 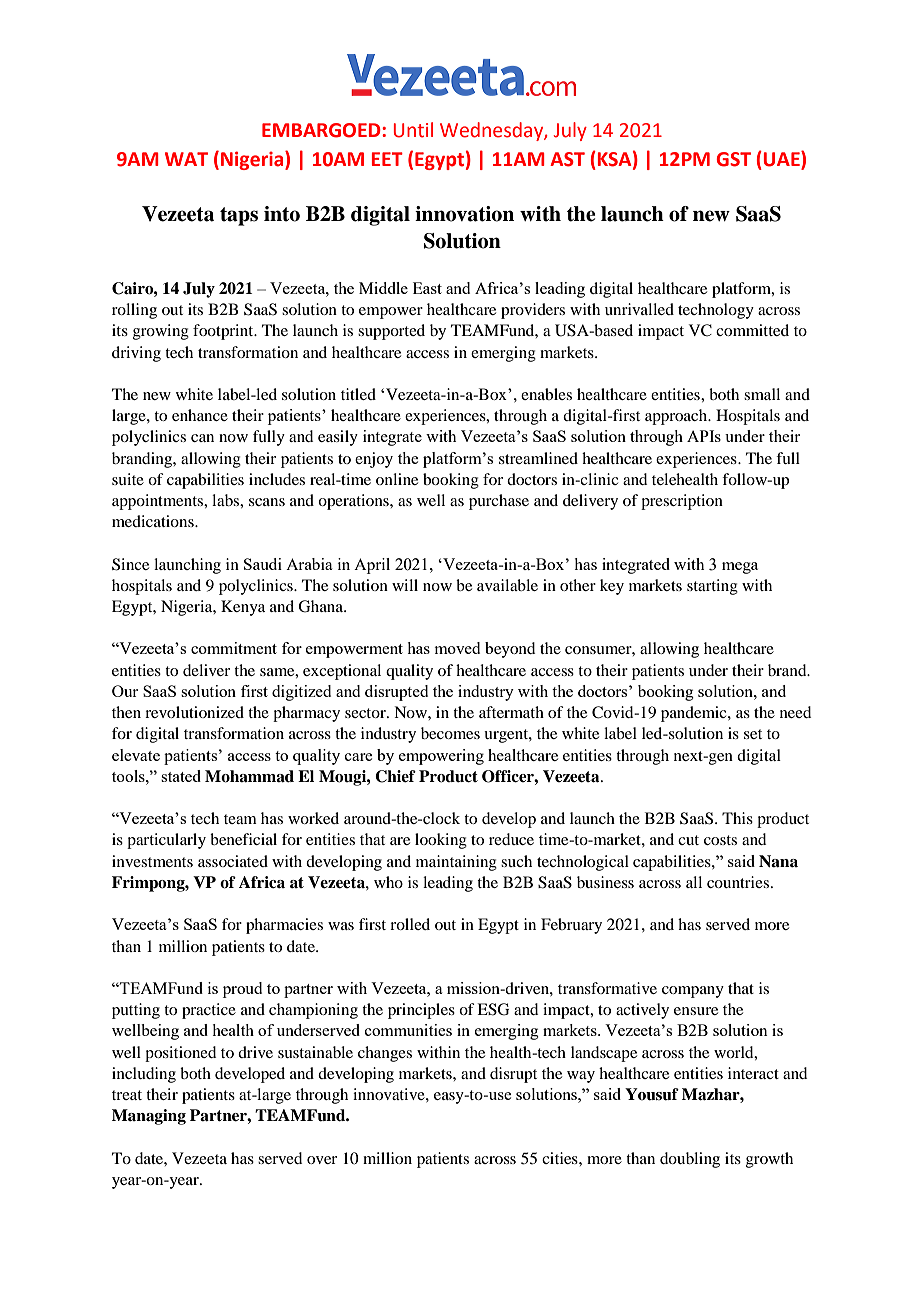 I want to click on enhance, so click(x=200, y=415).
